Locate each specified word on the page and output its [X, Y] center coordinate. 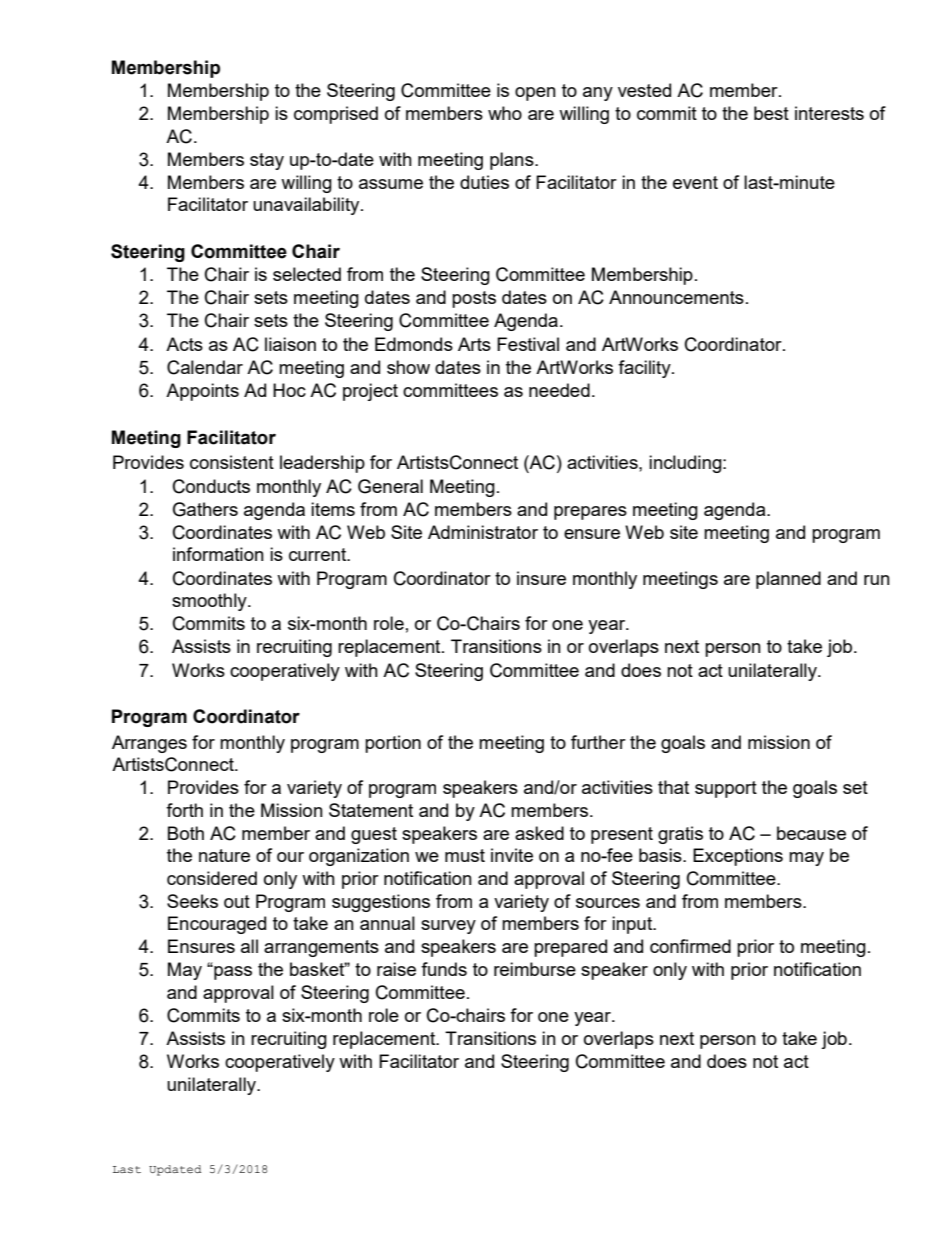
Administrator [483, 532]
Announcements [676, 297]
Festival [528, 344]
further [598, 742]
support [726, 789]
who [505, 113]
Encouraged [217, 925]
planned [788, 580]
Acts [184, 344]
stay [267, 161]
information [218, 554]
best [771, 113]
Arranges [149, 744]
